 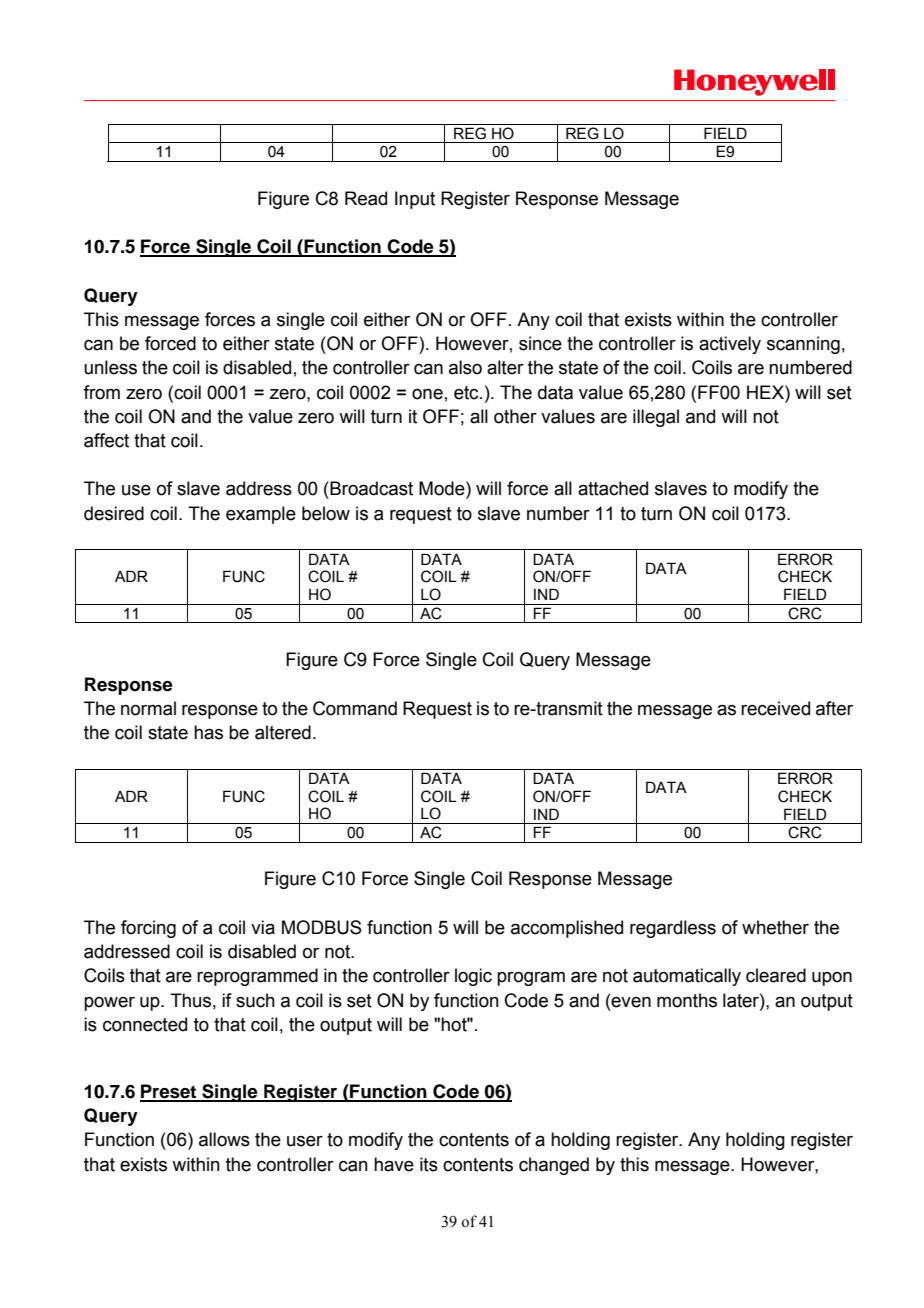 What do you see at coordinates (148, 708) in the document?
I see `normal` at bounding box center [148, 708].
